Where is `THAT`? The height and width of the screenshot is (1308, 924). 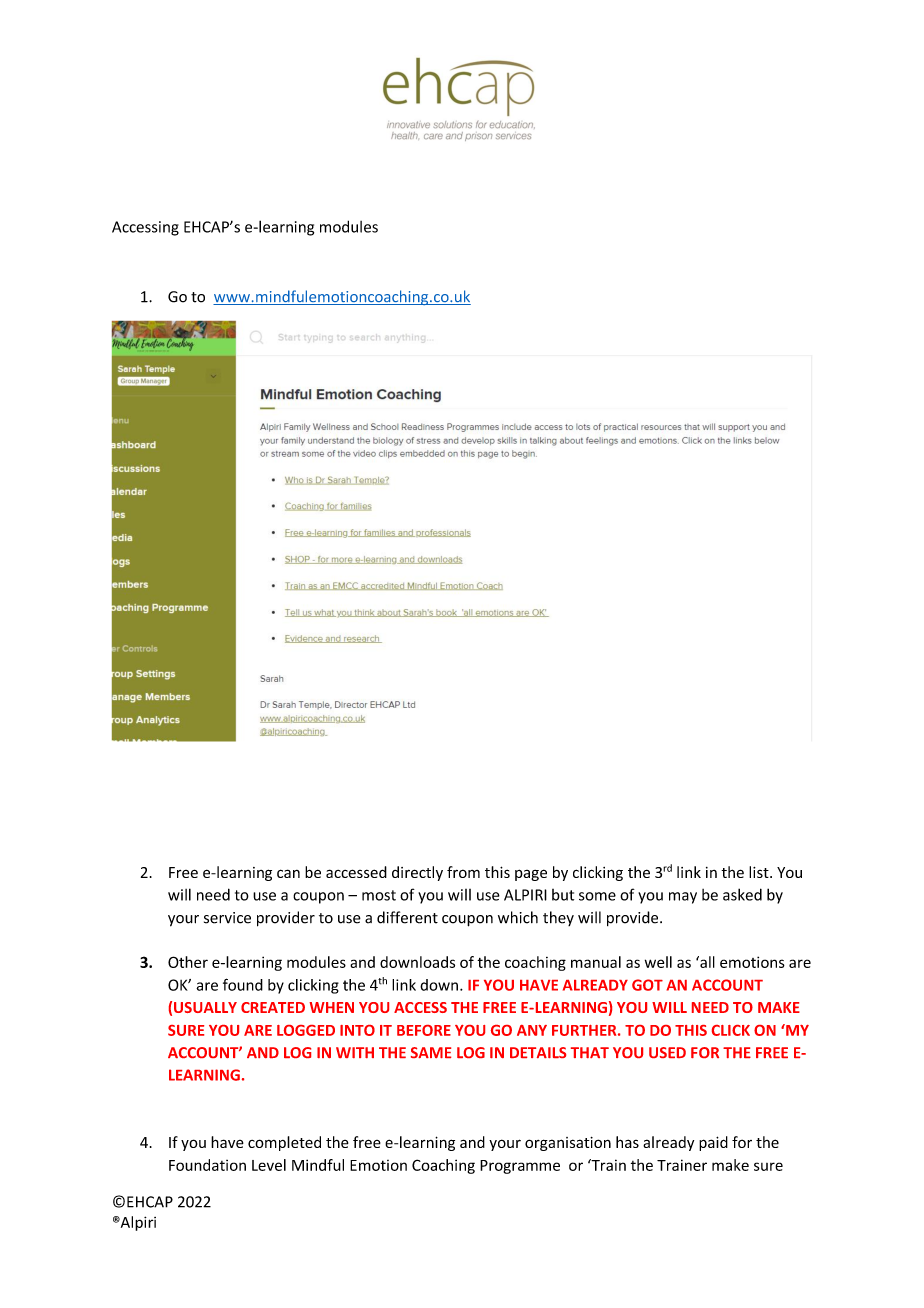 THAT is located at coordinates (590, 1052).
